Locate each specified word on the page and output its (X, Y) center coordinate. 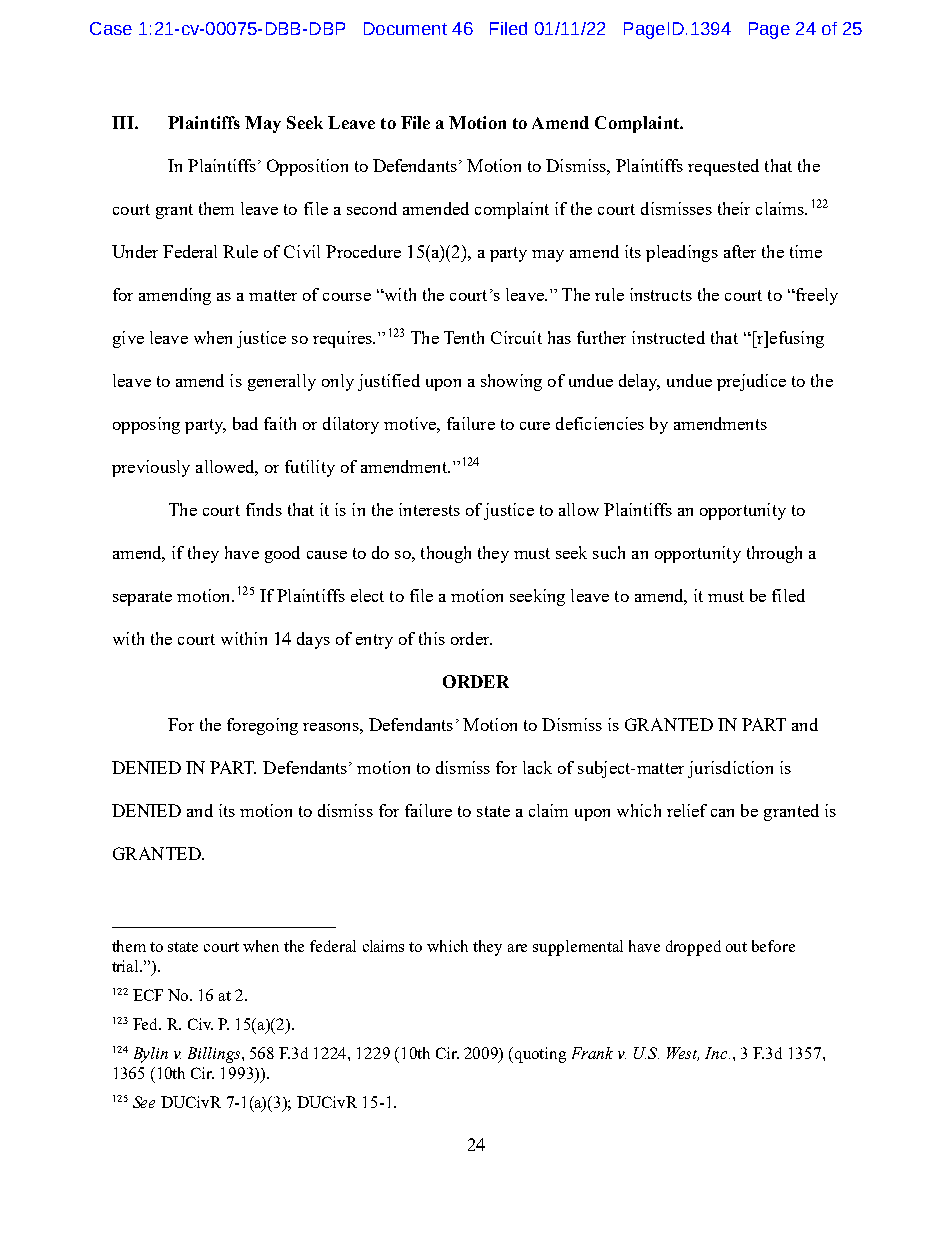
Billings (215, 1055)
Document (405, 28)
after (740, 251)
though (446, 554)
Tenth (464, 337)
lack (537, 767)
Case (111, 28)
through (774, 554)
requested (723, 167)
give (128, 339)
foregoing (262, 726)
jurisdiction (730, 769)
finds (264, 509)
